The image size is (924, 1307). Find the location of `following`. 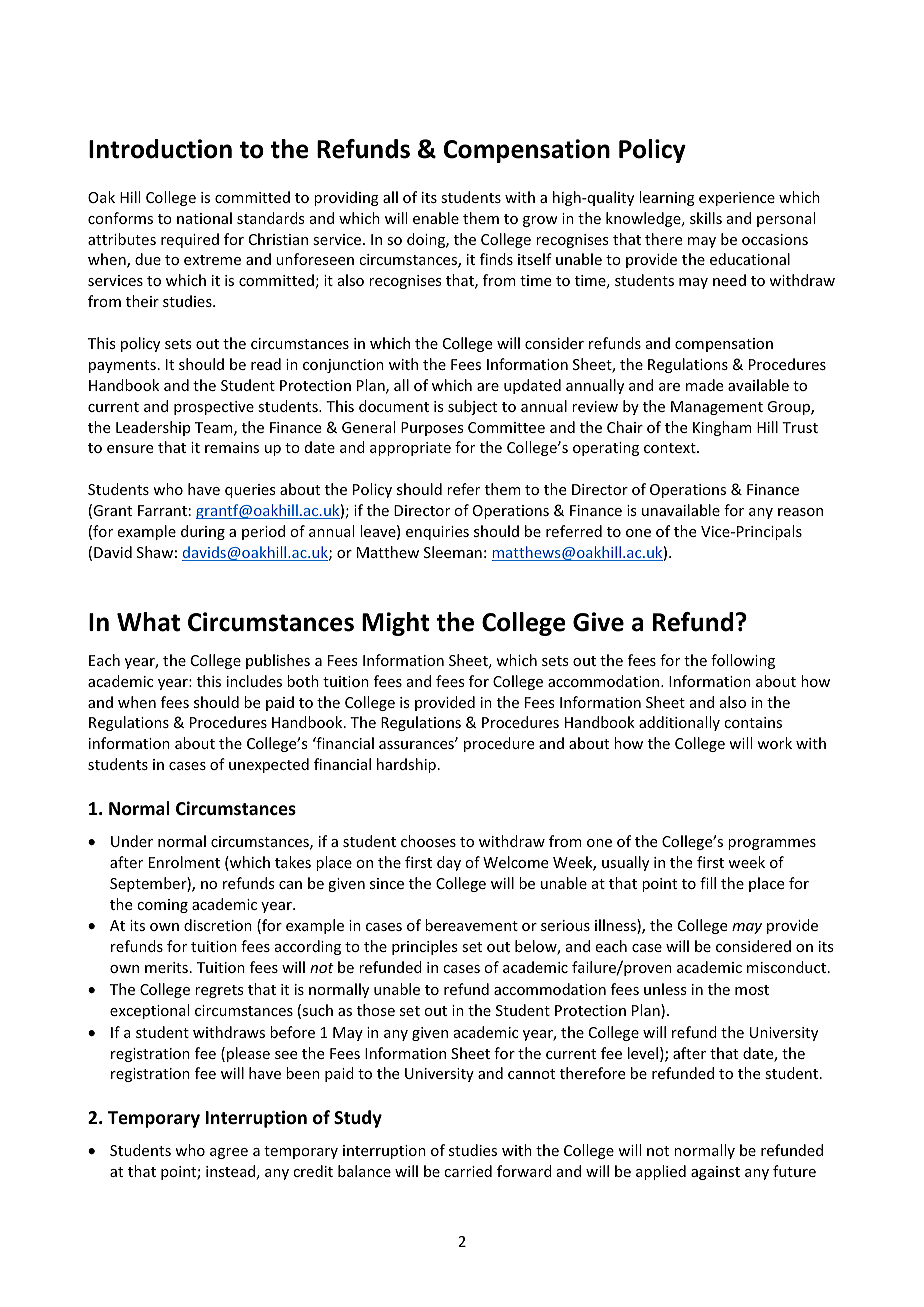

following is located at coordinates (743, 661).
